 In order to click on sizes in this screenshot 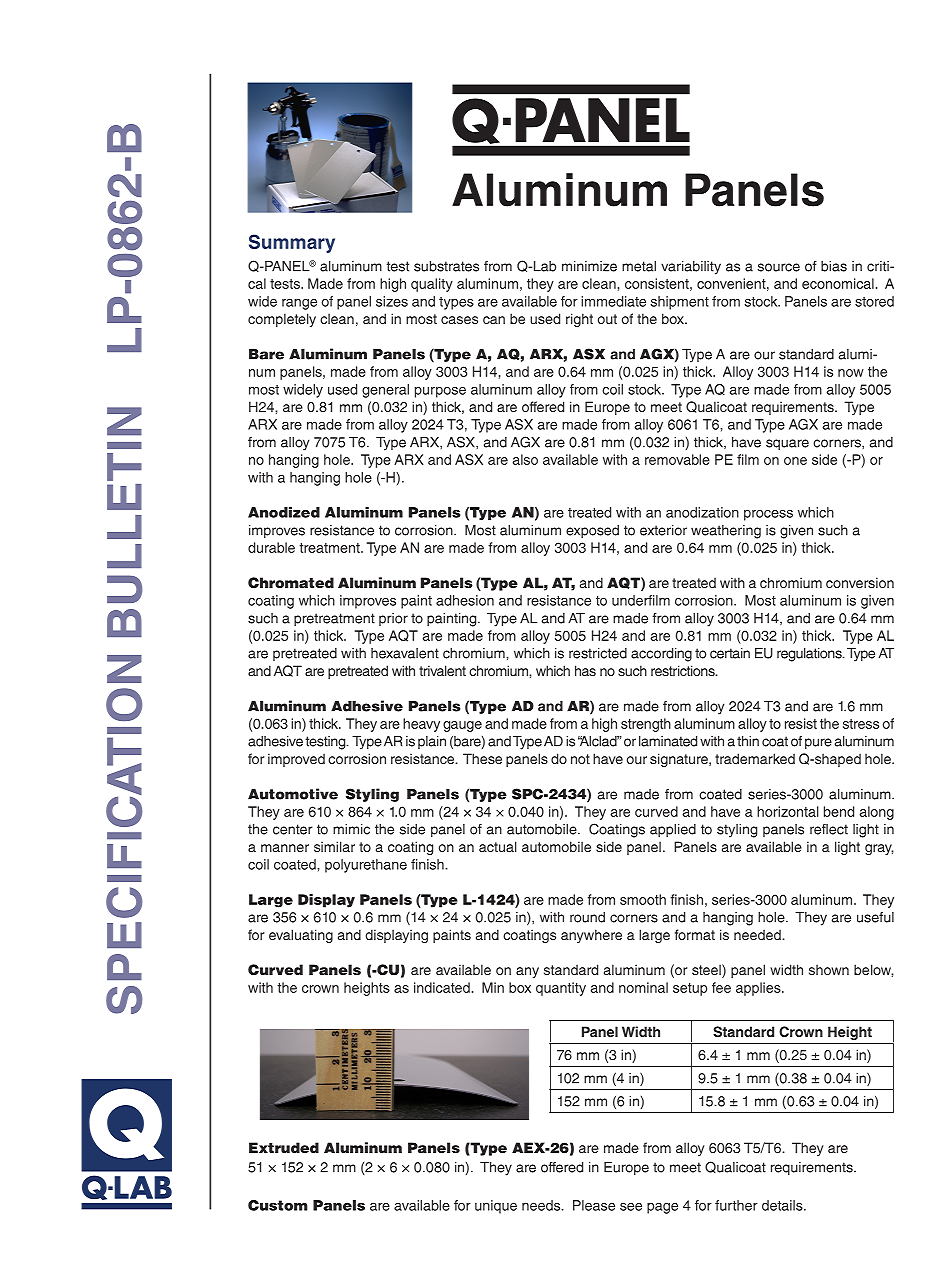, I will do `click(392, 301)`.
